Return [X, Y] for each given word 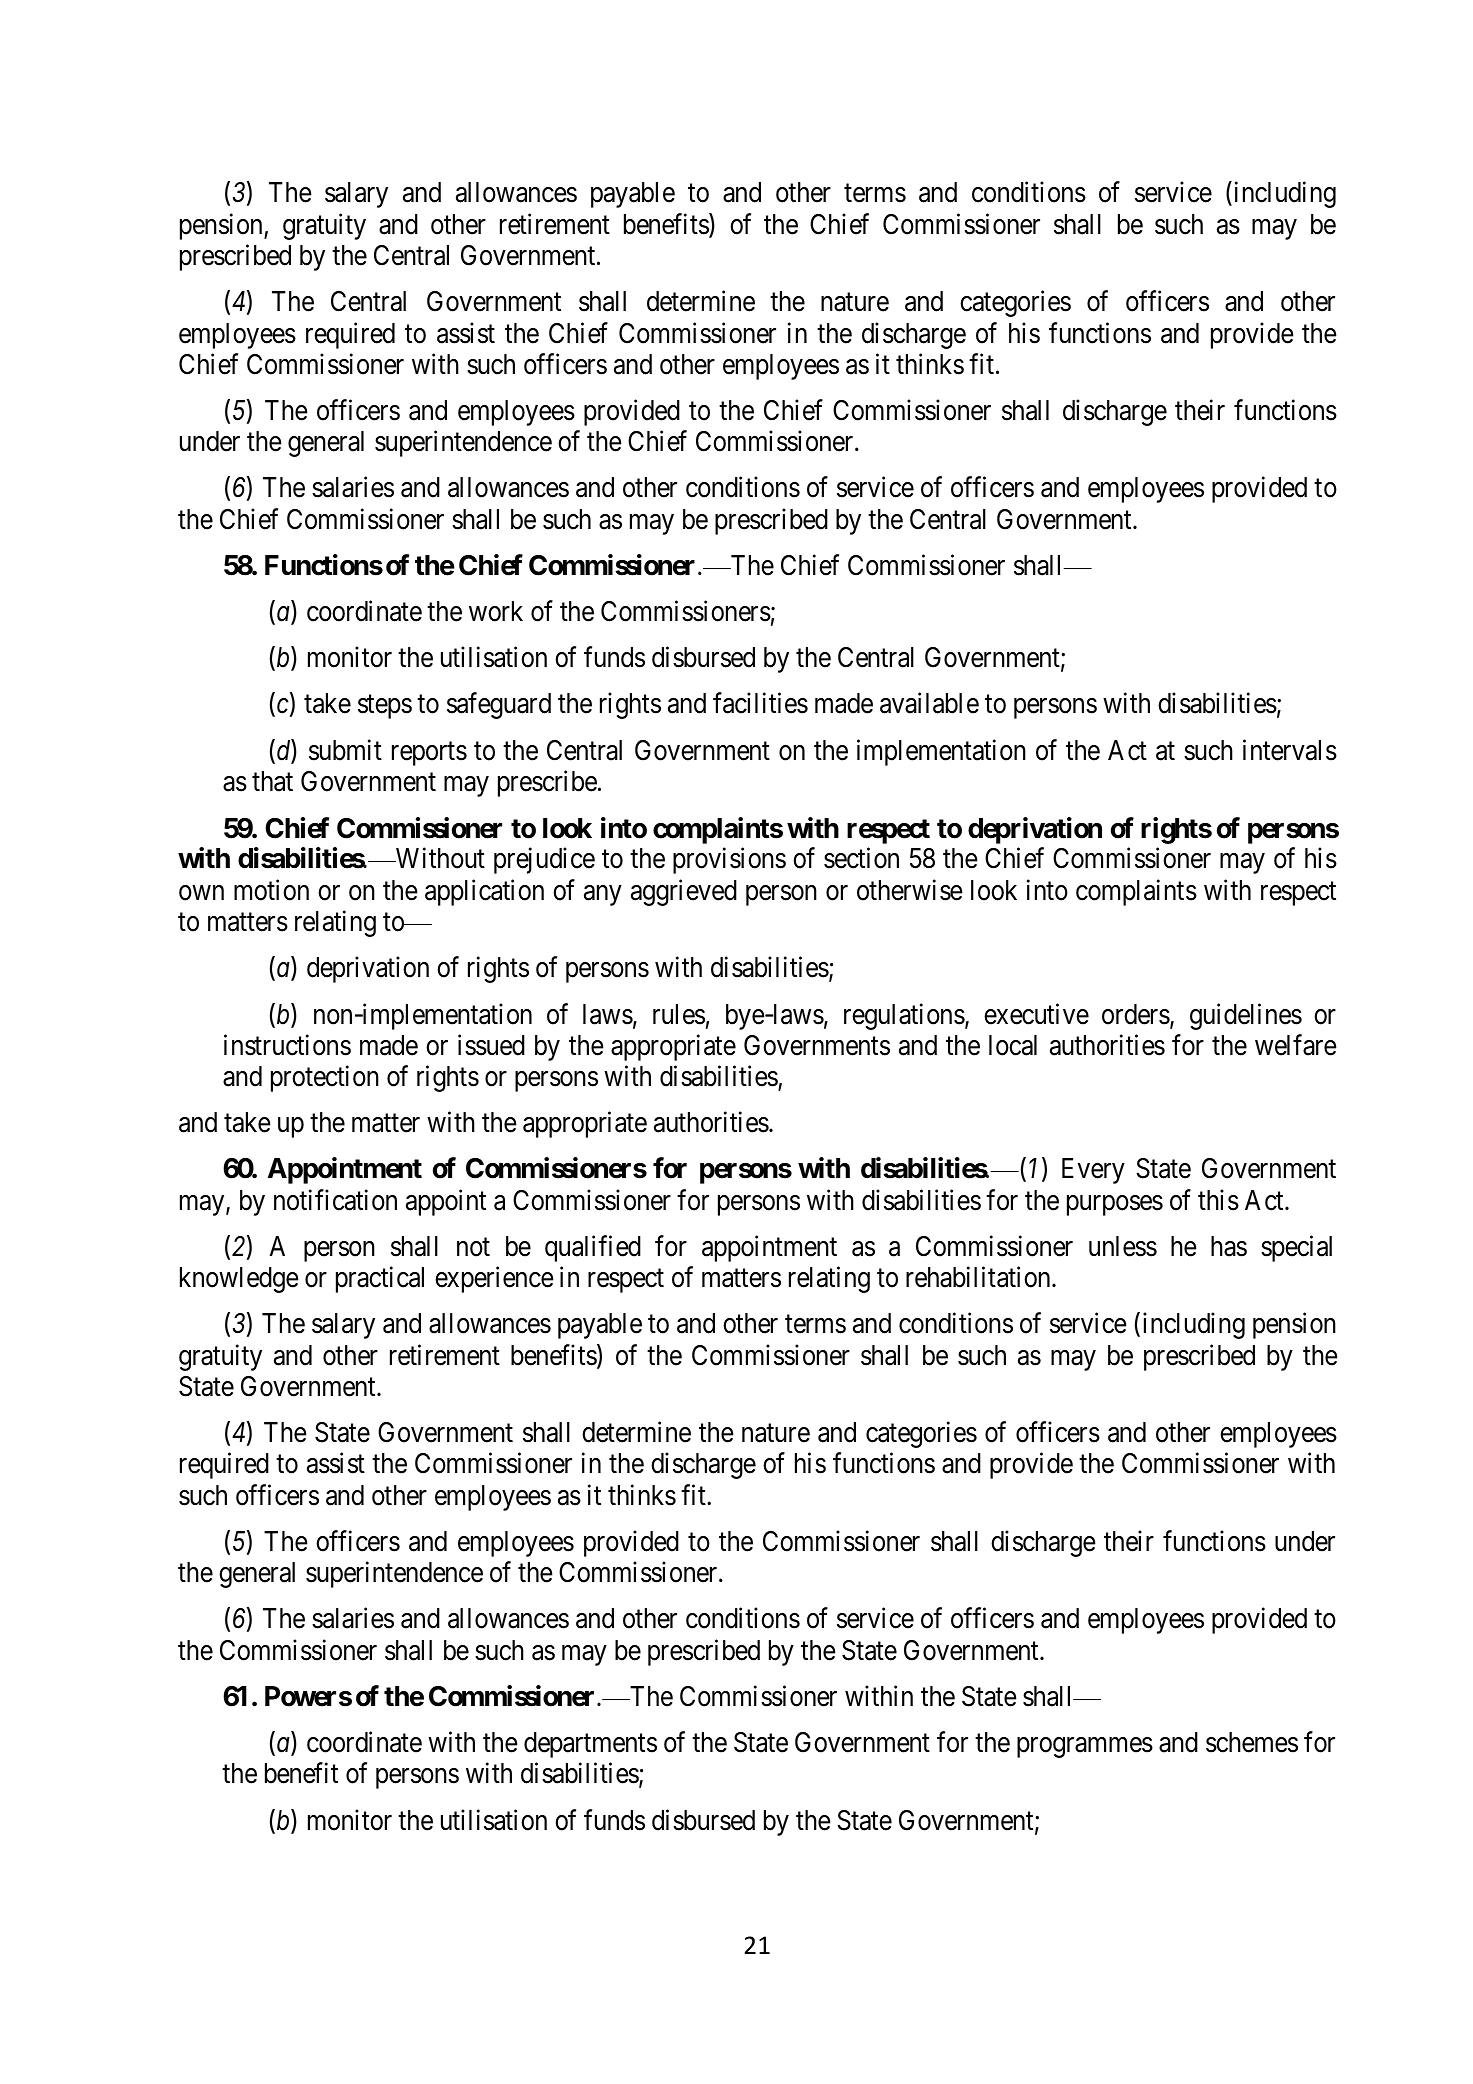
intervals [1290, 750]
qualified [593, 1248]
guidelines [1246, 1016]
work [496, 611]
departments [590, 1745]
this [1218, 1200]
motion [271, 890]
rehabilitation [979, 1277]
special [1296, 1248]
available [929, 703]
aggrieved [684, 892]
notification [335, 1200]
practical [380, 1279]
